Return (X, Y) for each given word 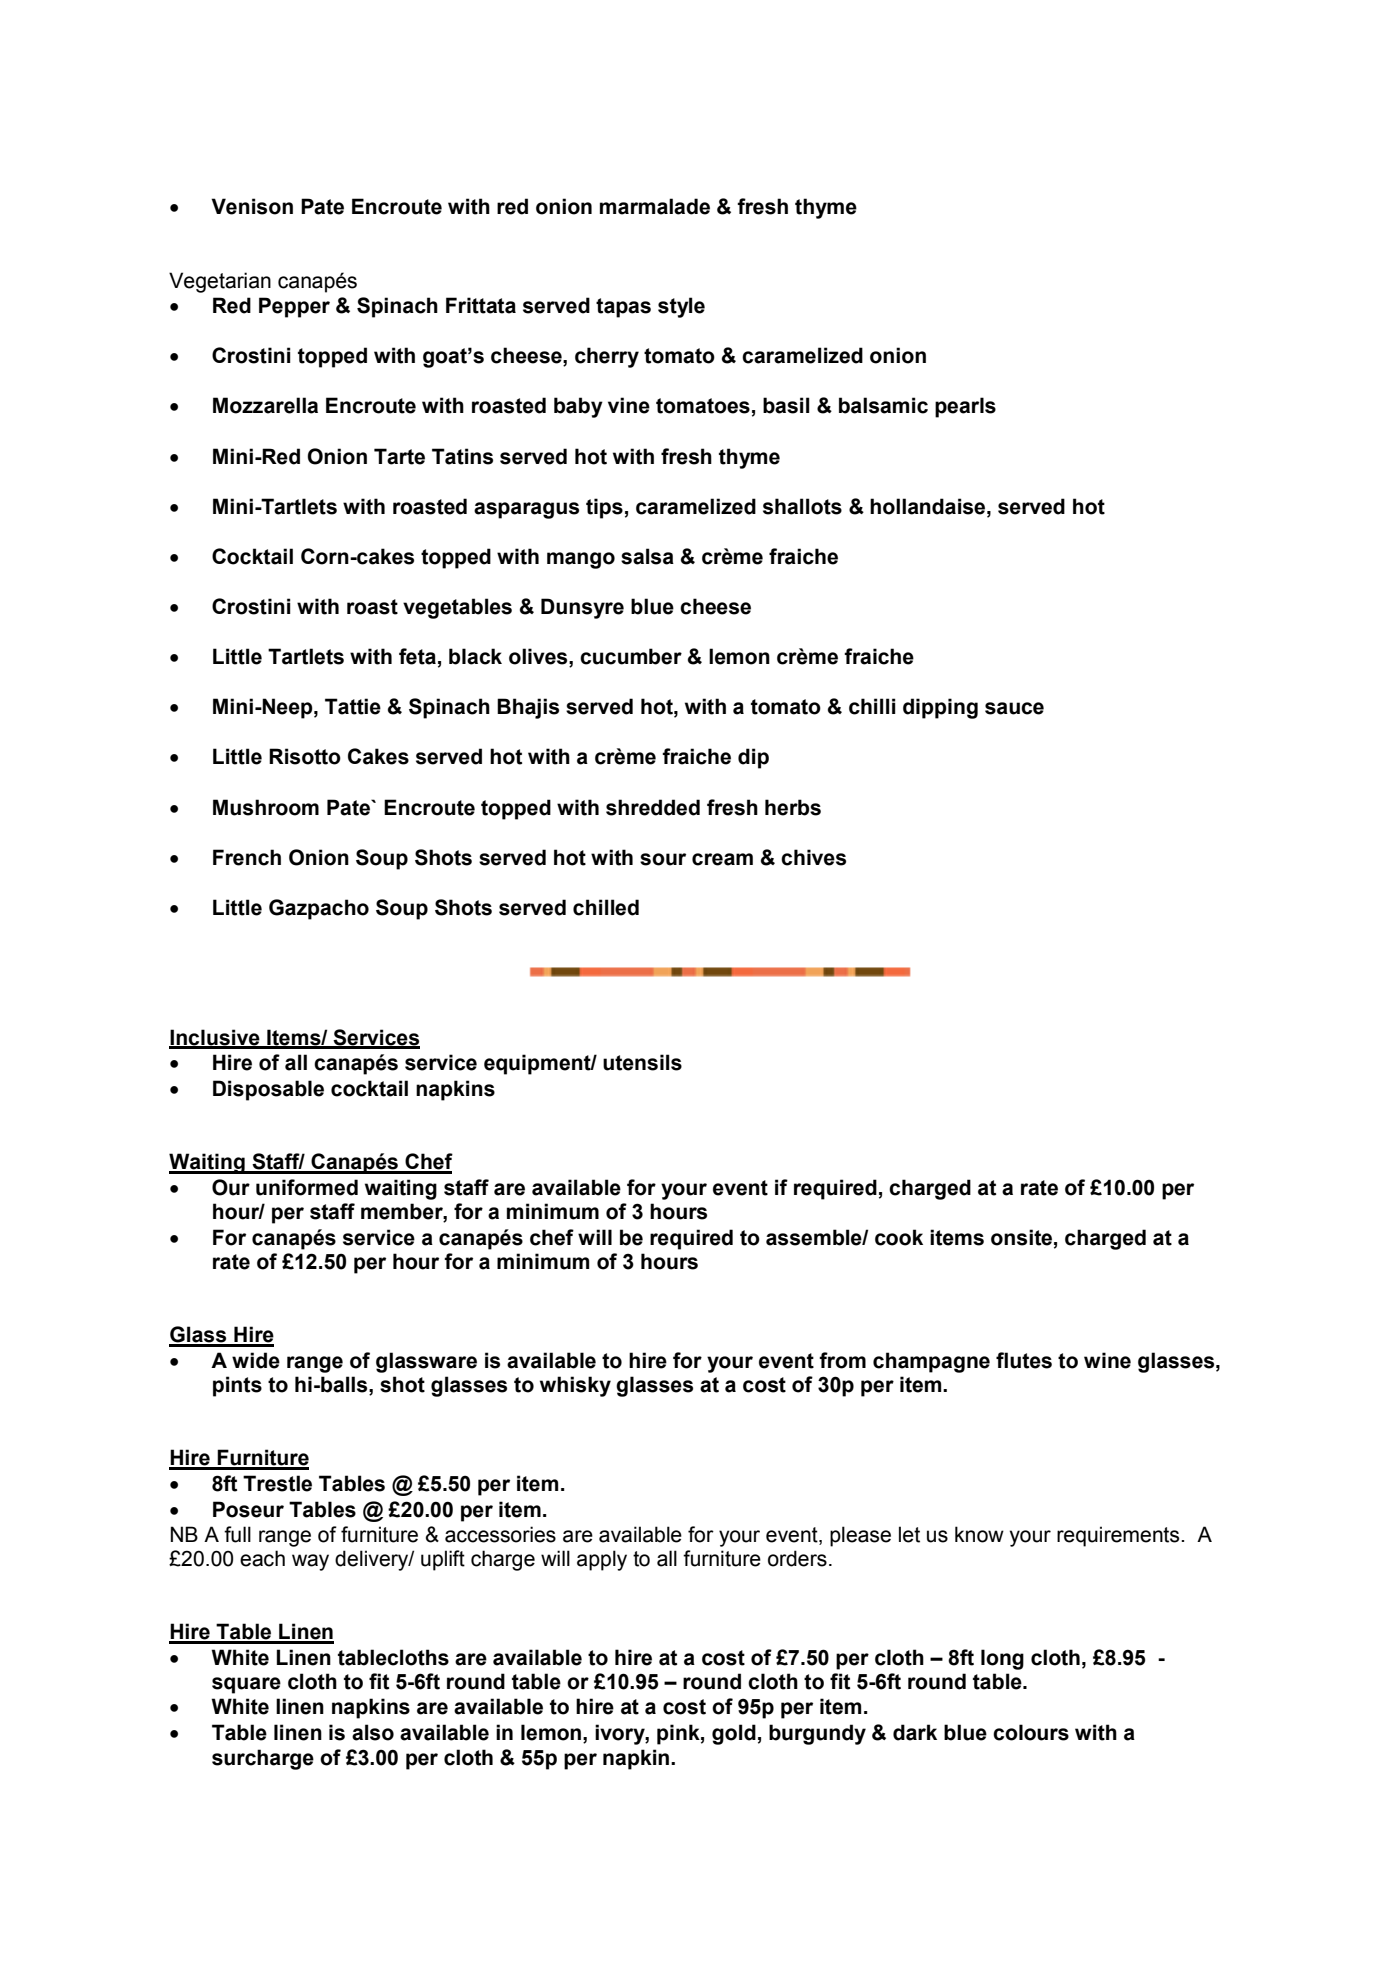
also (373, 1732)
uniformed (307, 1187)
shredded (653, 807)
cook (899, 1237)
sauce (1014, 708)
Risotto (305, 756)
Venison (252, 206)
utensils (642, 1062)
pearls (965, 407)
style (681, 307)
